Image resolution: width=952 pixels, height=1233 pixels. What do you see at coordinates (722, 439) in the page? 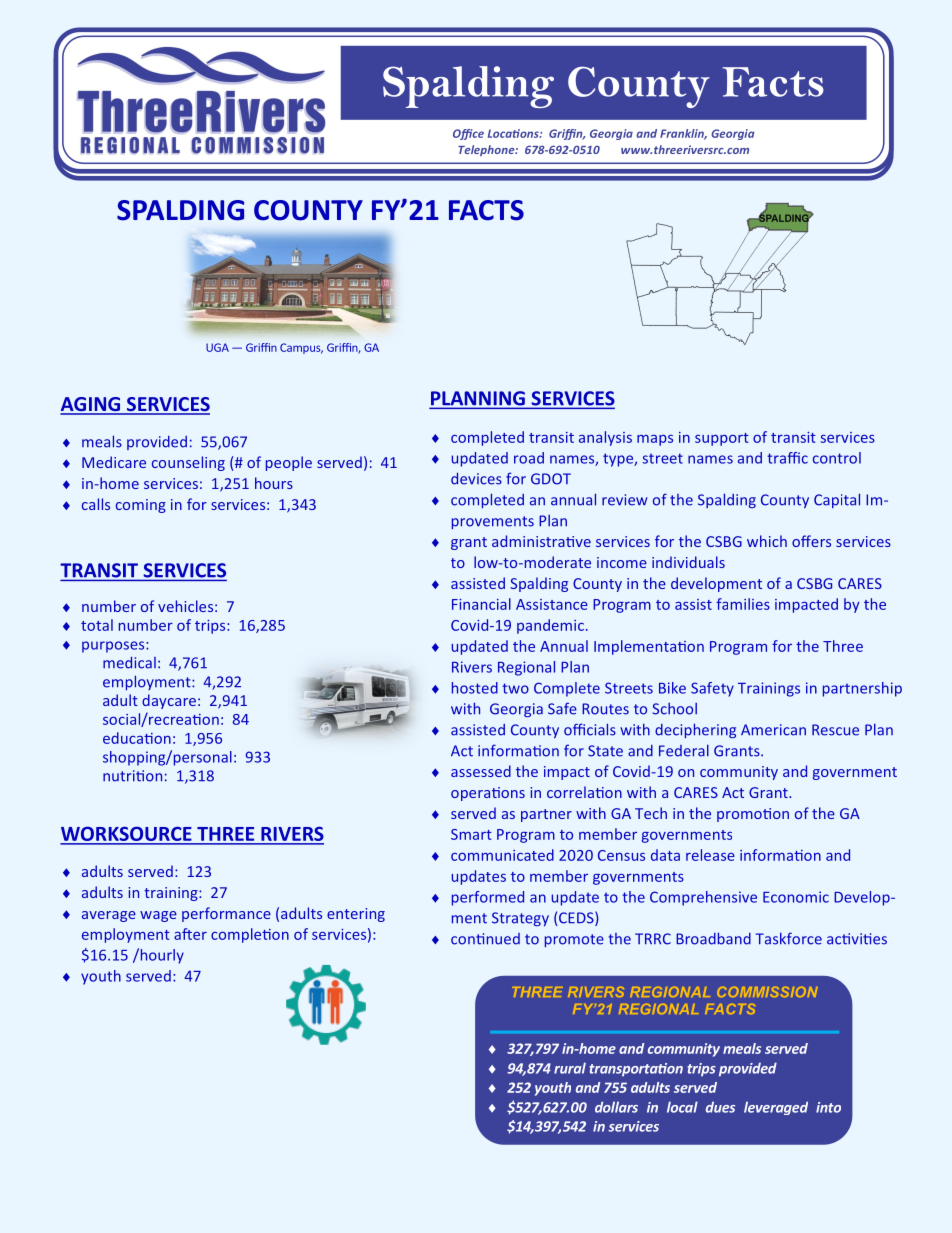
I see `support` at bounding box center [722, 439].
